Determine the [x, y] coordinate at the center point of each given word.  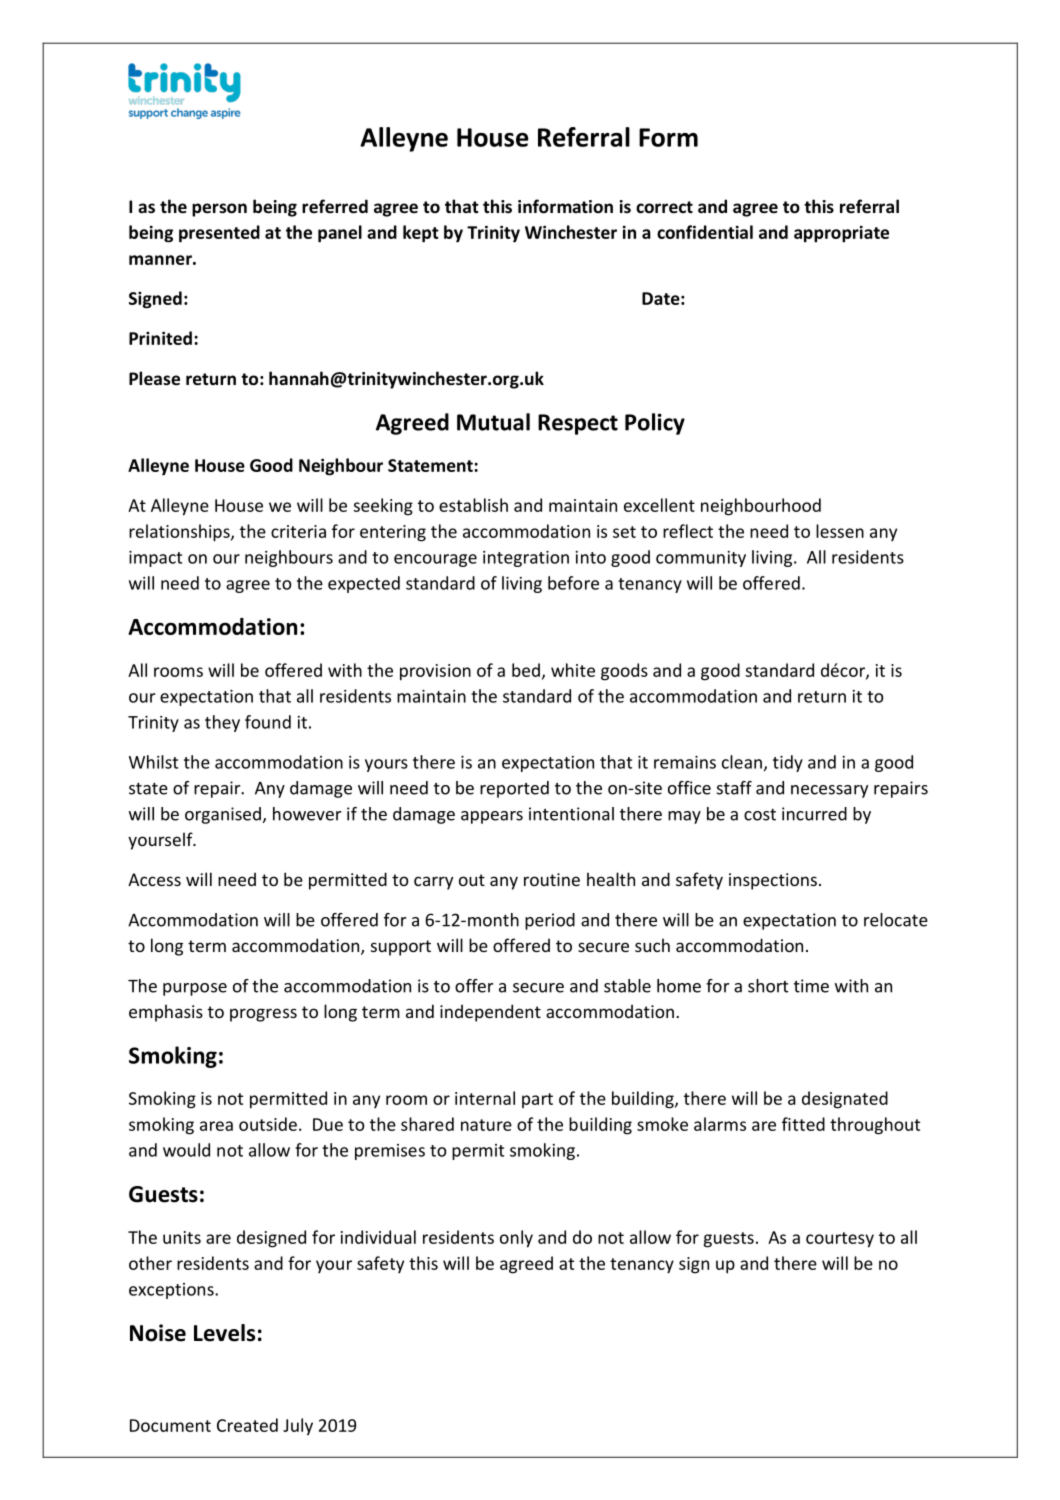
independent [490, 1013]
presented [219, 234]
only [516, 1239]
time [811, 986]
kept [421, 234]
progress [263, 1015]
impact [155, 559]
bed [526, 670]
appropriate [841, 234]
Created [247, 1425]
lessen [840, 531]
